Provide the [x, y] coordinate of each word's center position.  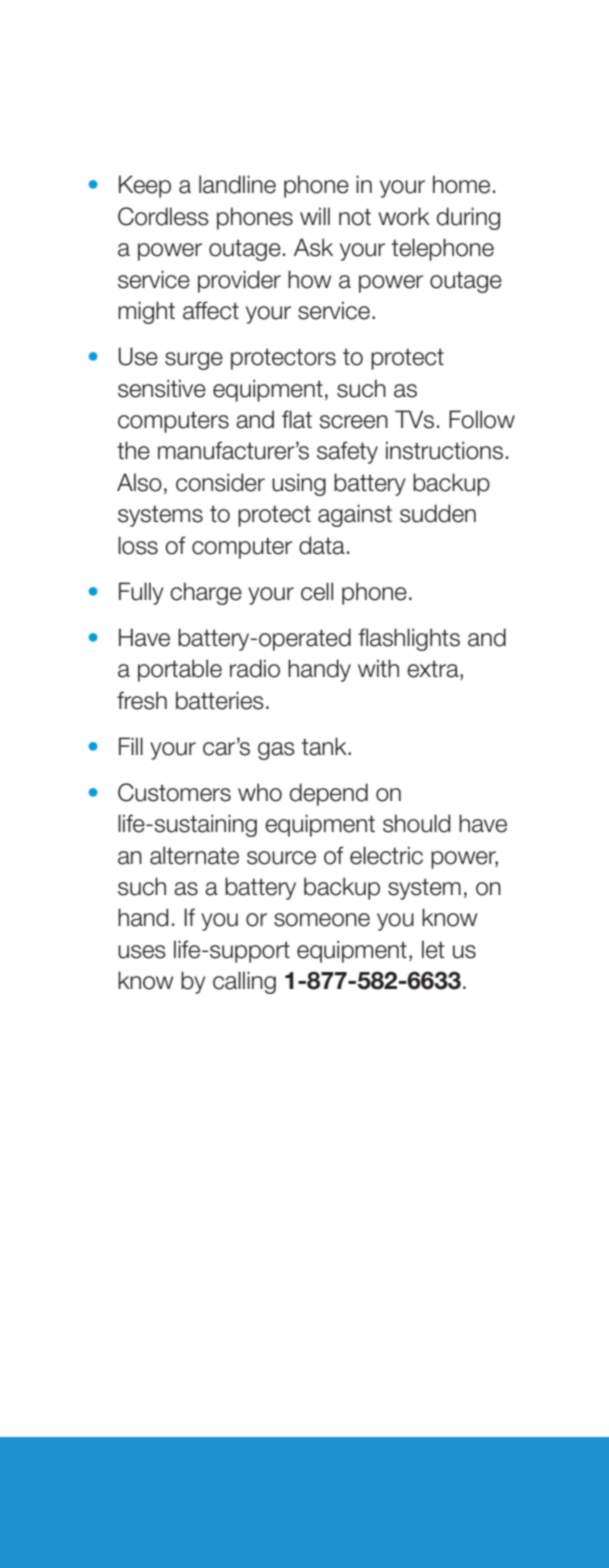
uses [142, 952]
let [433, 949]
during [468, 218]
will [315, 216]
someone [322, 920]
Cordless [163, 216]
